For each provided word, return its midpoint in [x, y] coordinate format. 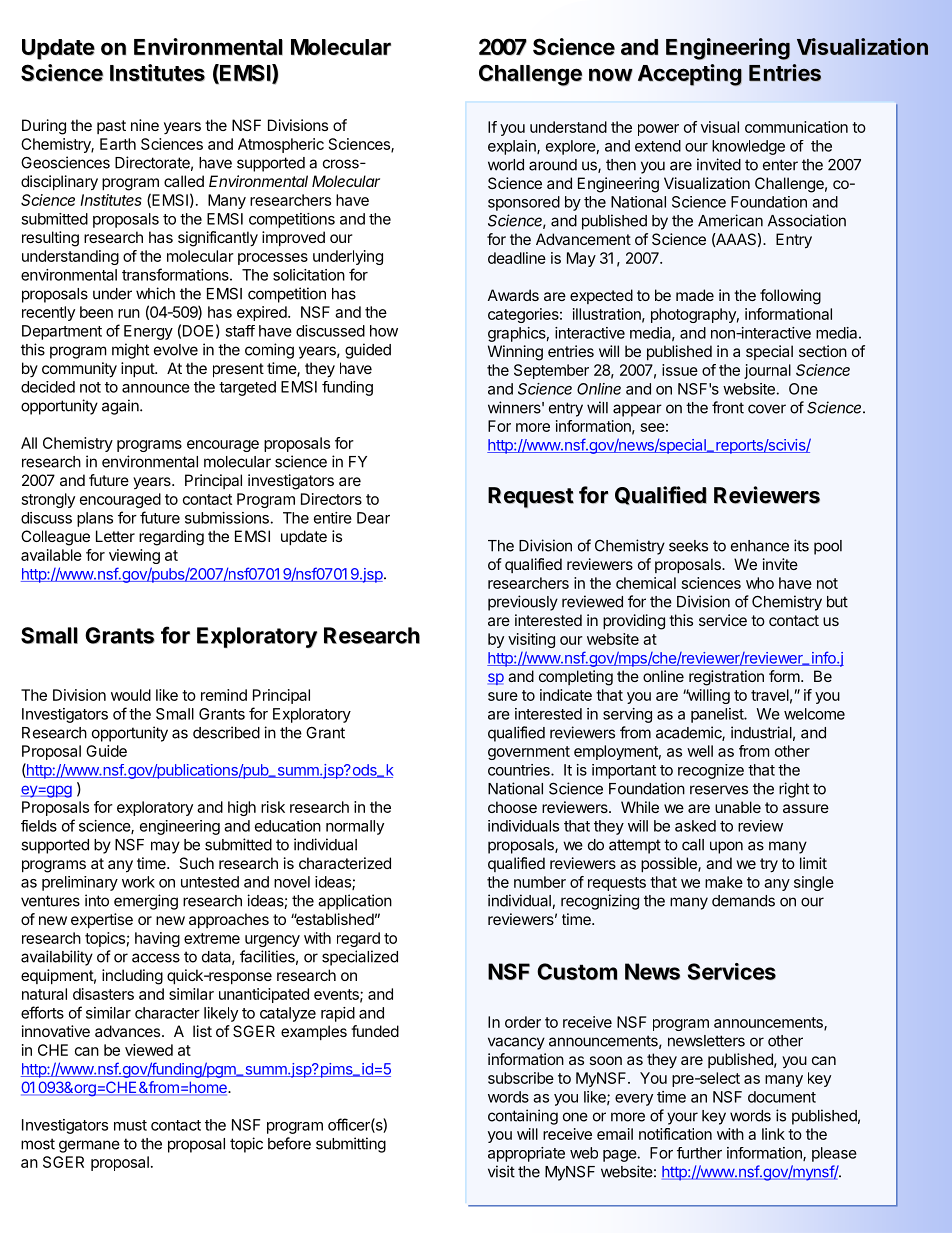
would [131, 695]
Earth [118, 144]
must [130, 1125]
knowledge [748, 147]
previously [523, 603]
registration [726, 678]
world [506, 165]
